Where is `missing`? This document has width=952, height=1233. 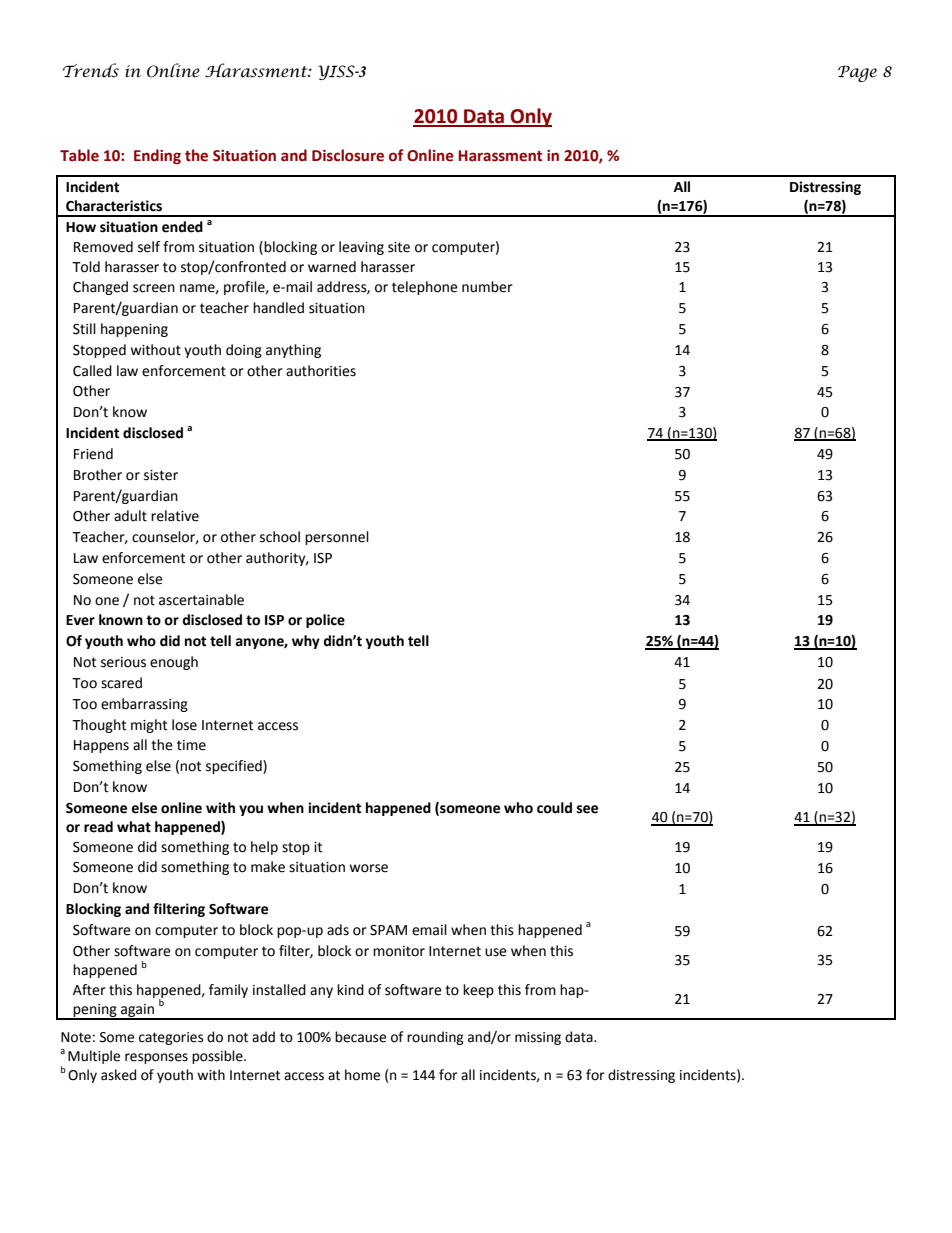 missing is located at coordinates (538, 1038).
